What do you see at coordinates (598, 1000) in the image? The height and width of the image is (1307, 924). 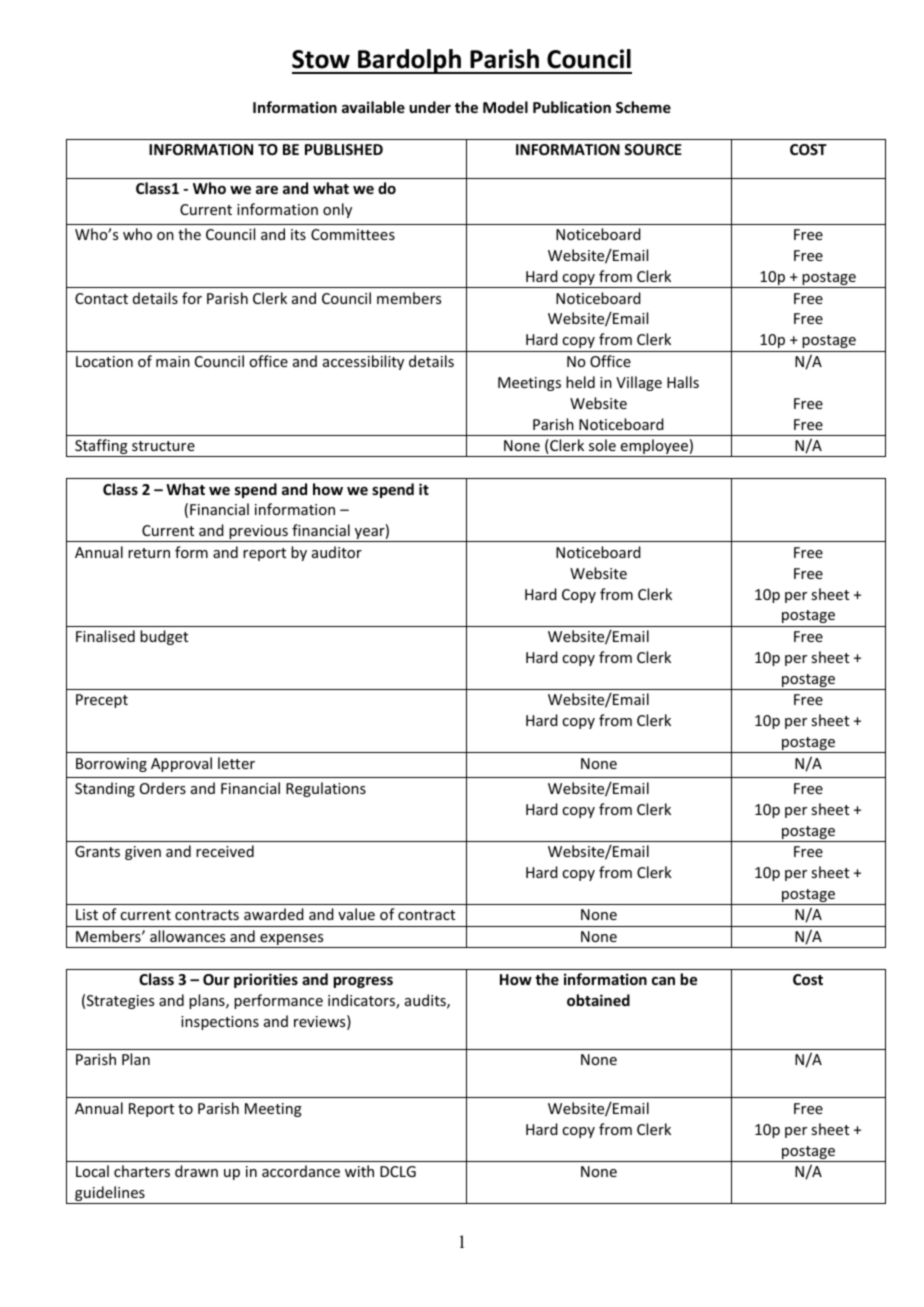 I see `obtained` at bounding box center [598, 1000].
